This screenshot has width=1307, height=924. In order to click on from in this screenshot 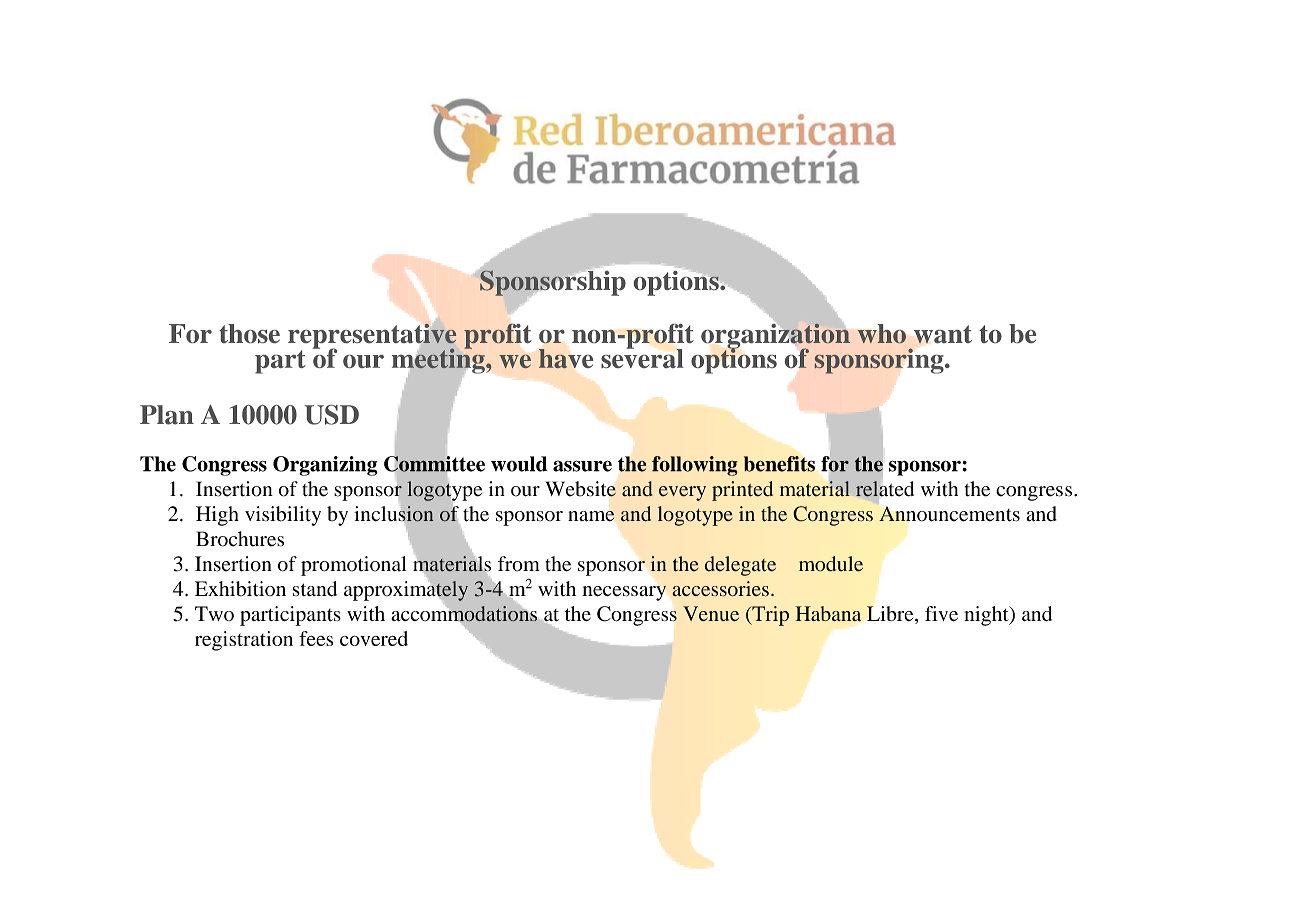, I will do `click(519, 564)`.
